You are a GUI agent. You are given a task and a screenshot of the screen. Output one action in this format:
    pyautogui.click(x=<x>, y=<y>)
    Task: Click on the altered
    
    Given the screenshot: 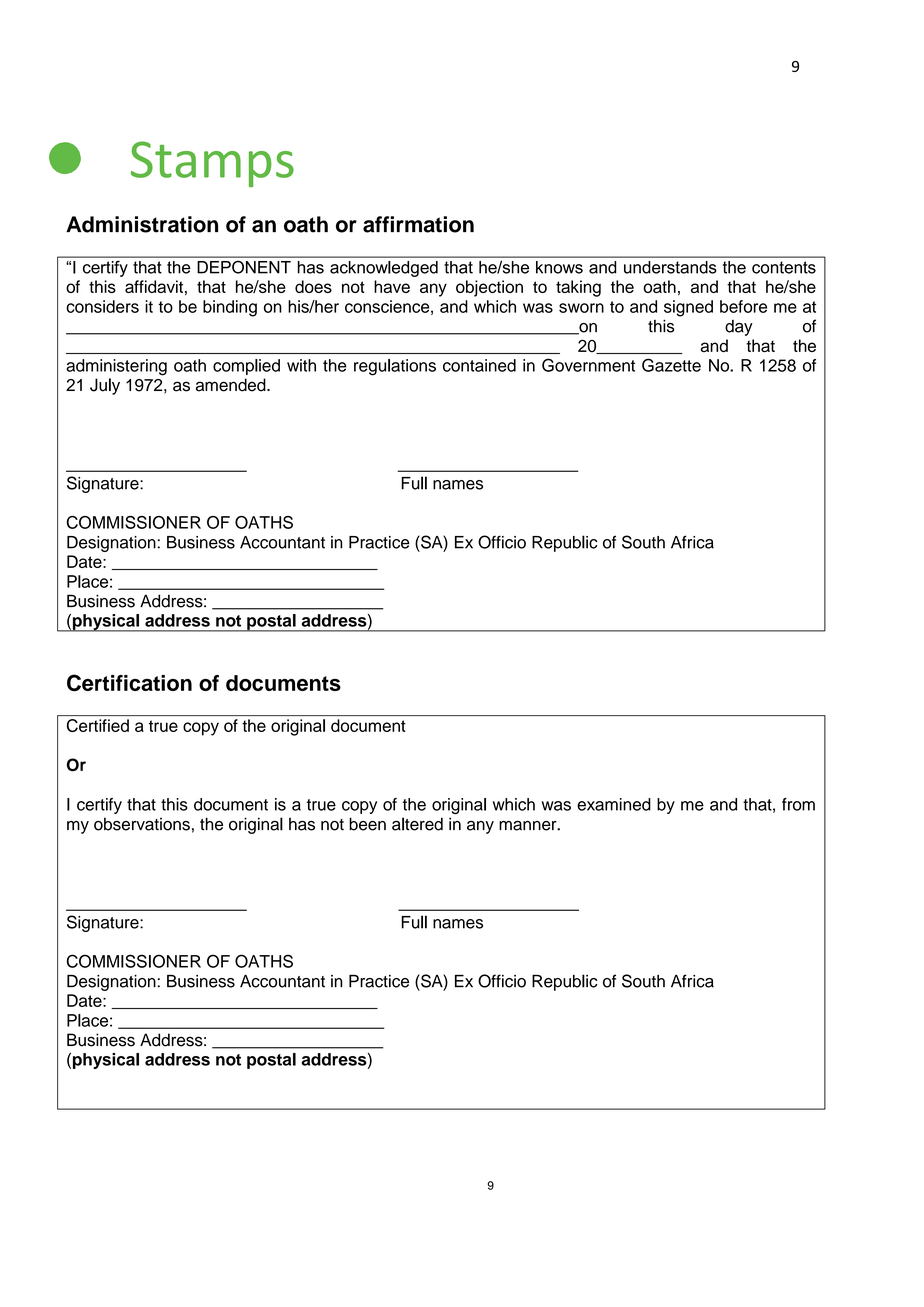 What is the action you would take?
    pyautogui.click(x=417, y=824)
